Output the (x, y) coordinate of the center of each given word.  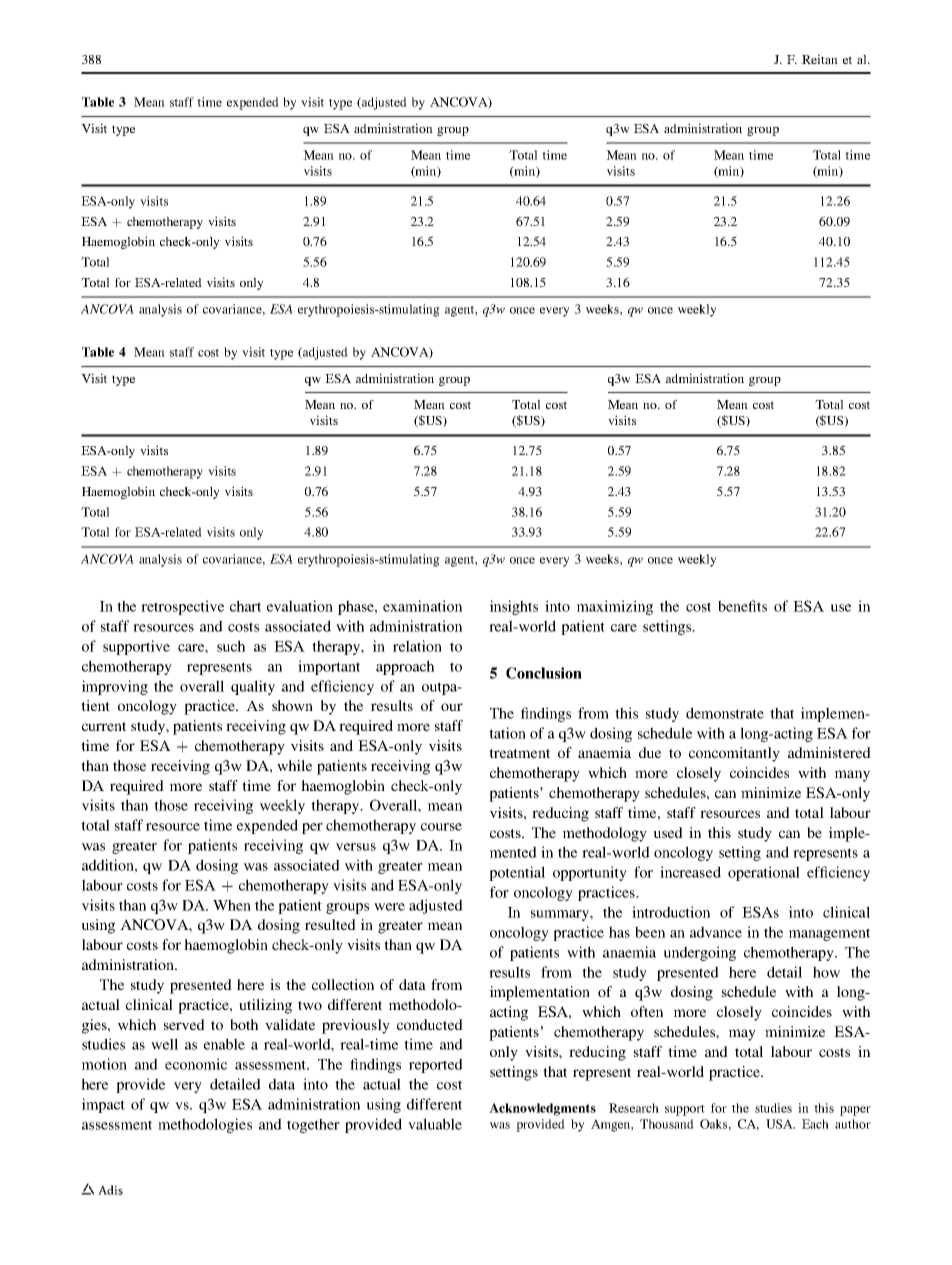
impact (103, 1105)
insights (514, 607)
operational (764, 873)
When (232, 905)
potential (517, 873)
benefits (742, 606)
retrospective (182, 607)
